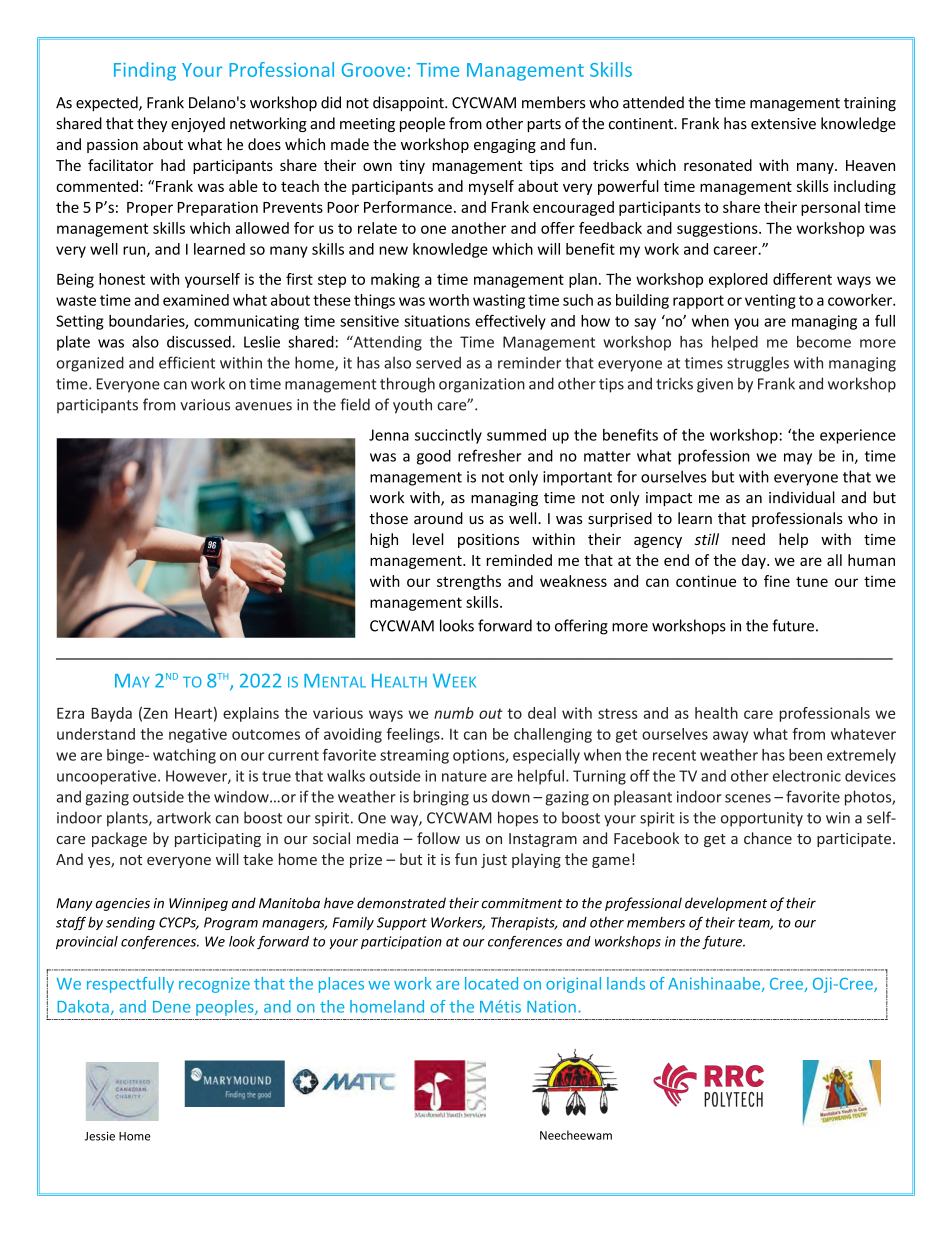 The width and height of the image is (952, 1233). I want to click on extensive, so click(783, 124).
